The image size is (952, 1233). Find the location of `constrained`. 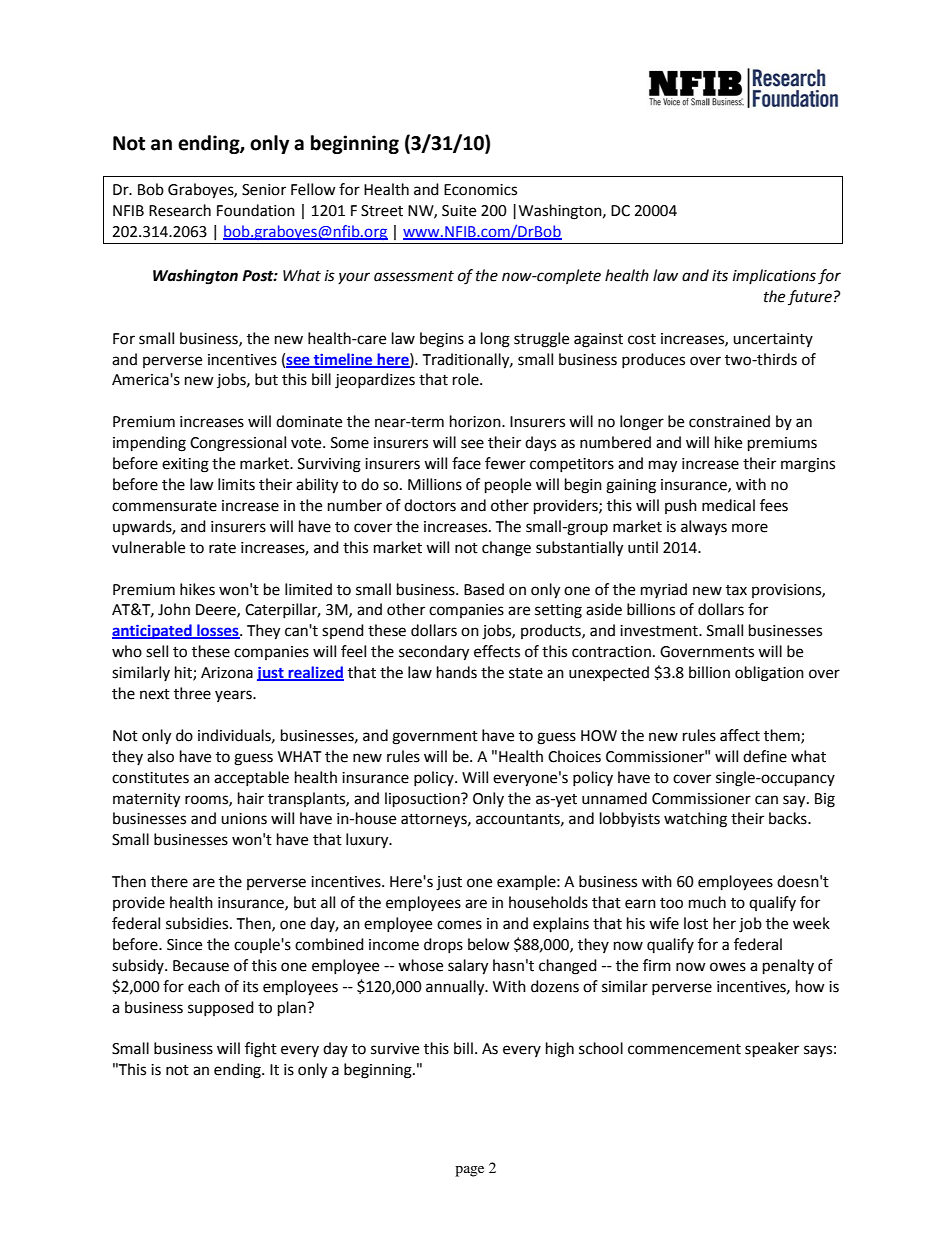

constrained is located at coordinates (729, 421).
